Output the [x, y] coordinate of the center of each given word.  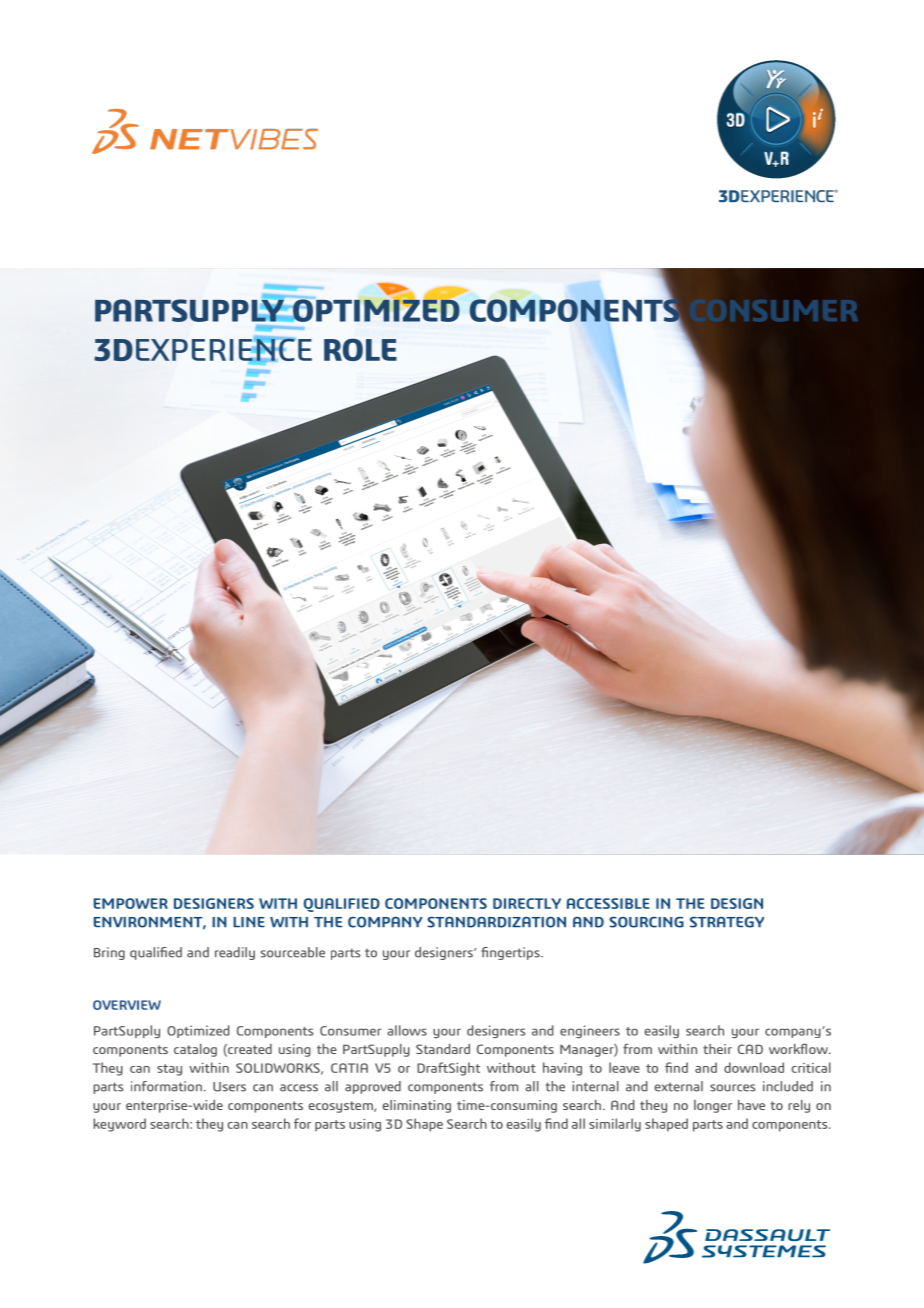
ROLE [360, 349]
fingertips [511, 953]
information [166, 1086]
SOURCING [646, 922]
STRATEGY [727, 922]
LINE [249, 922]
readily [235, 953]
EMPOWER [131, 903]
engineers [590, 1031]
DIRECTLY [527, 903]
